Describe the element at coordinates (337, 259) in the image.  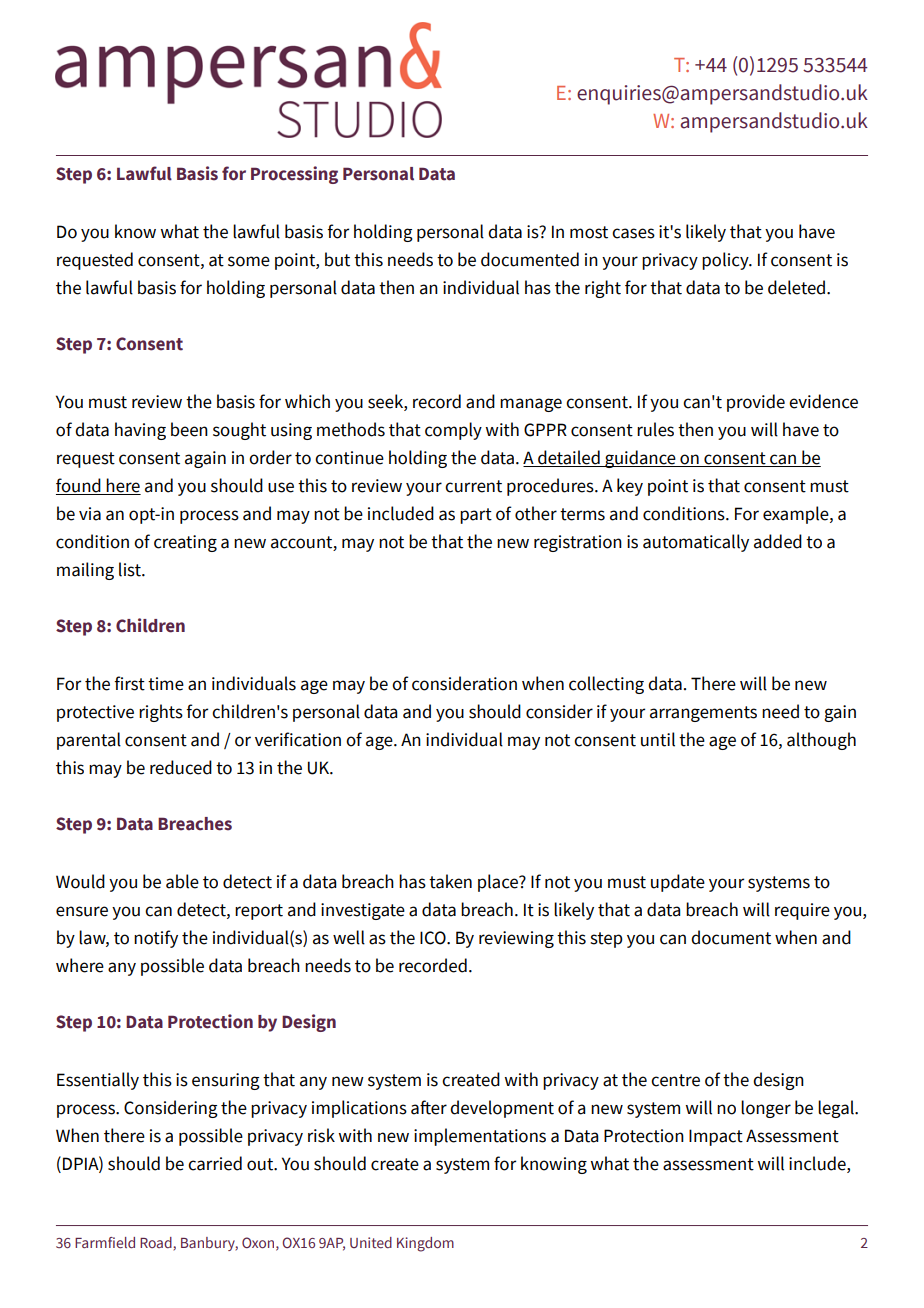
I see `but` at that location.
